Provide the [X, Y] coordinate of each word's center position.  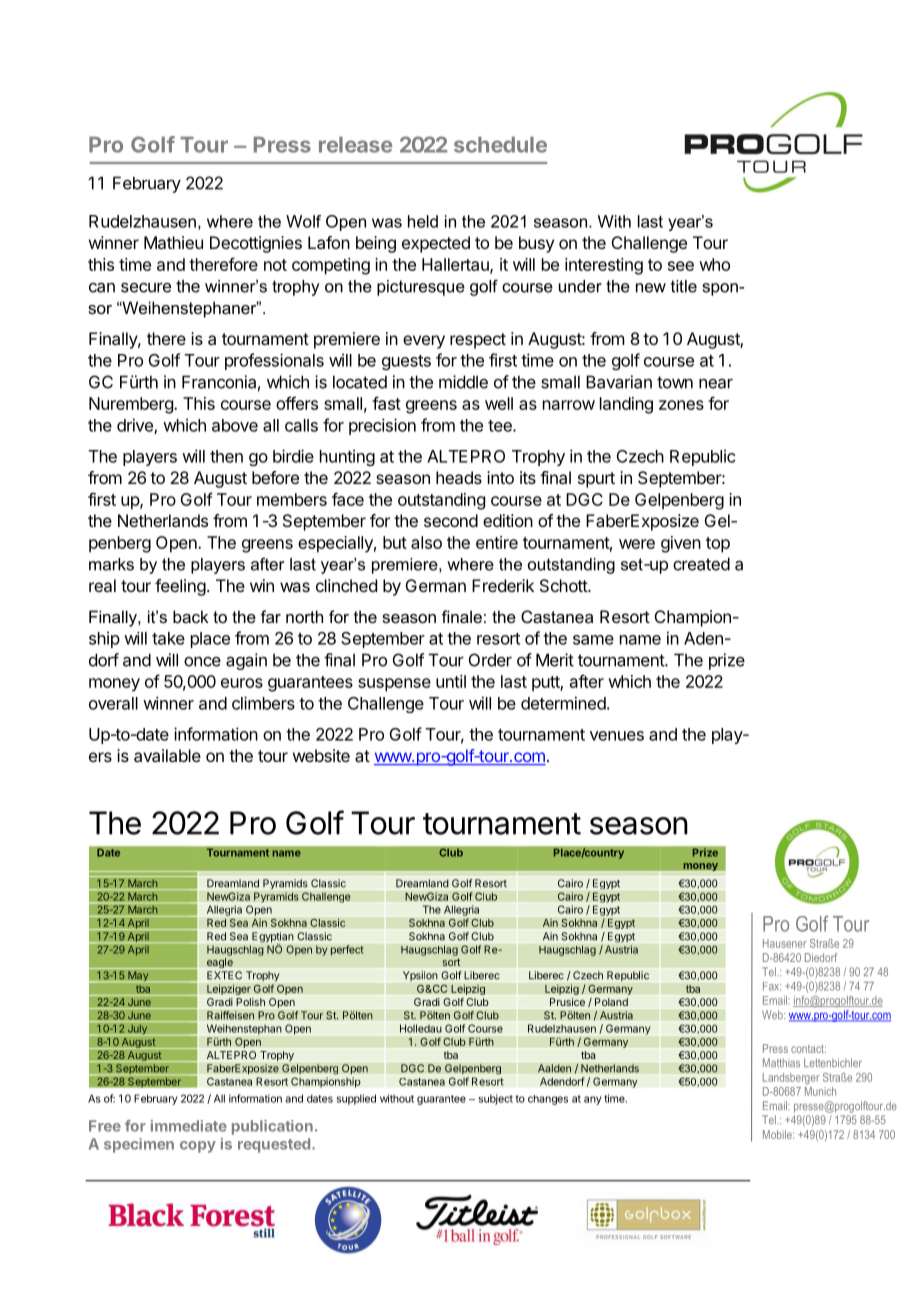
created [701, 564]
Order [490, 660]
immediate [189, 1126]
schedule [500, 145]
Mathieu [173, 242]
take [168, 638]
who [714, 264]
